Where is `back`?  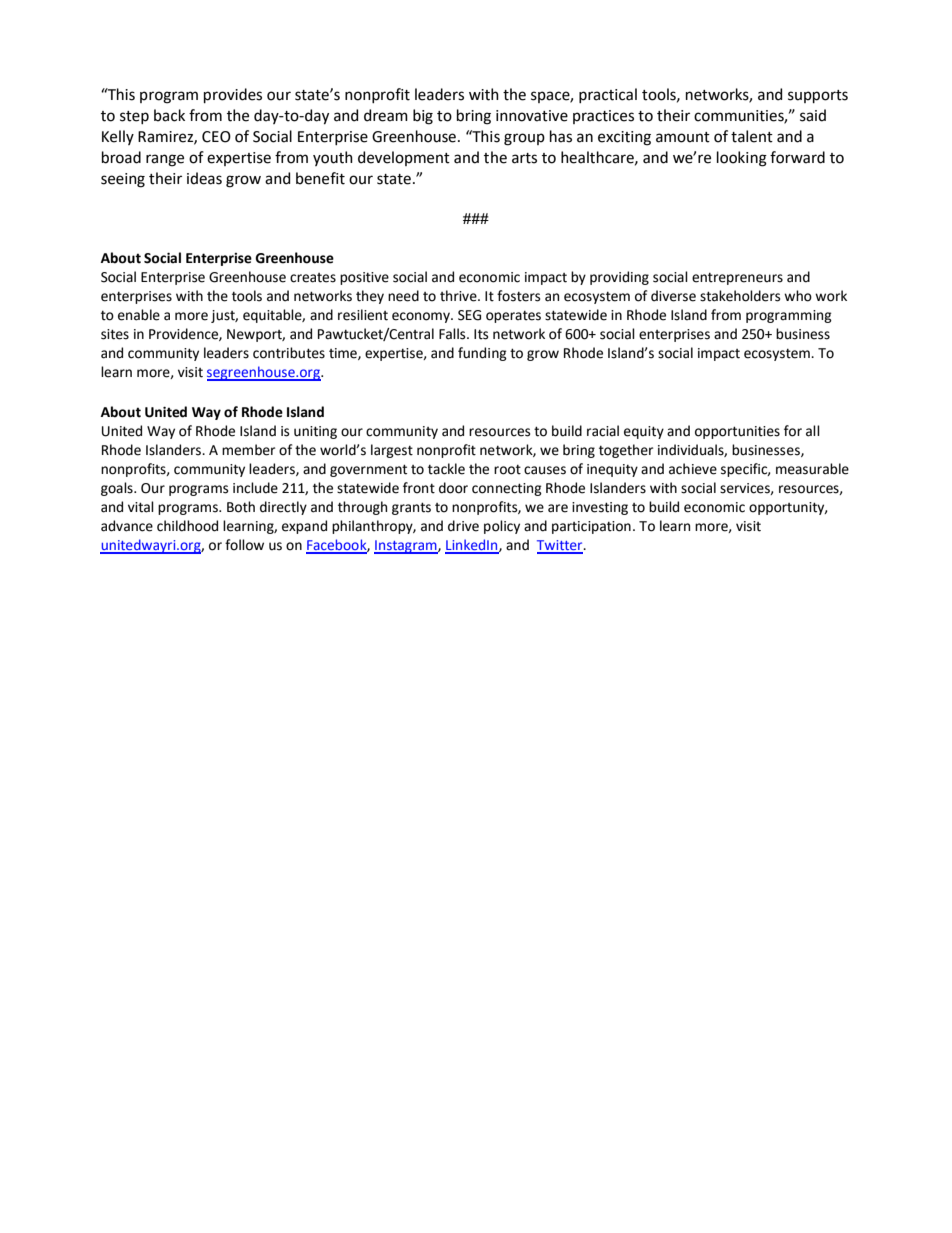 back is located at coordinates (169, 115).
